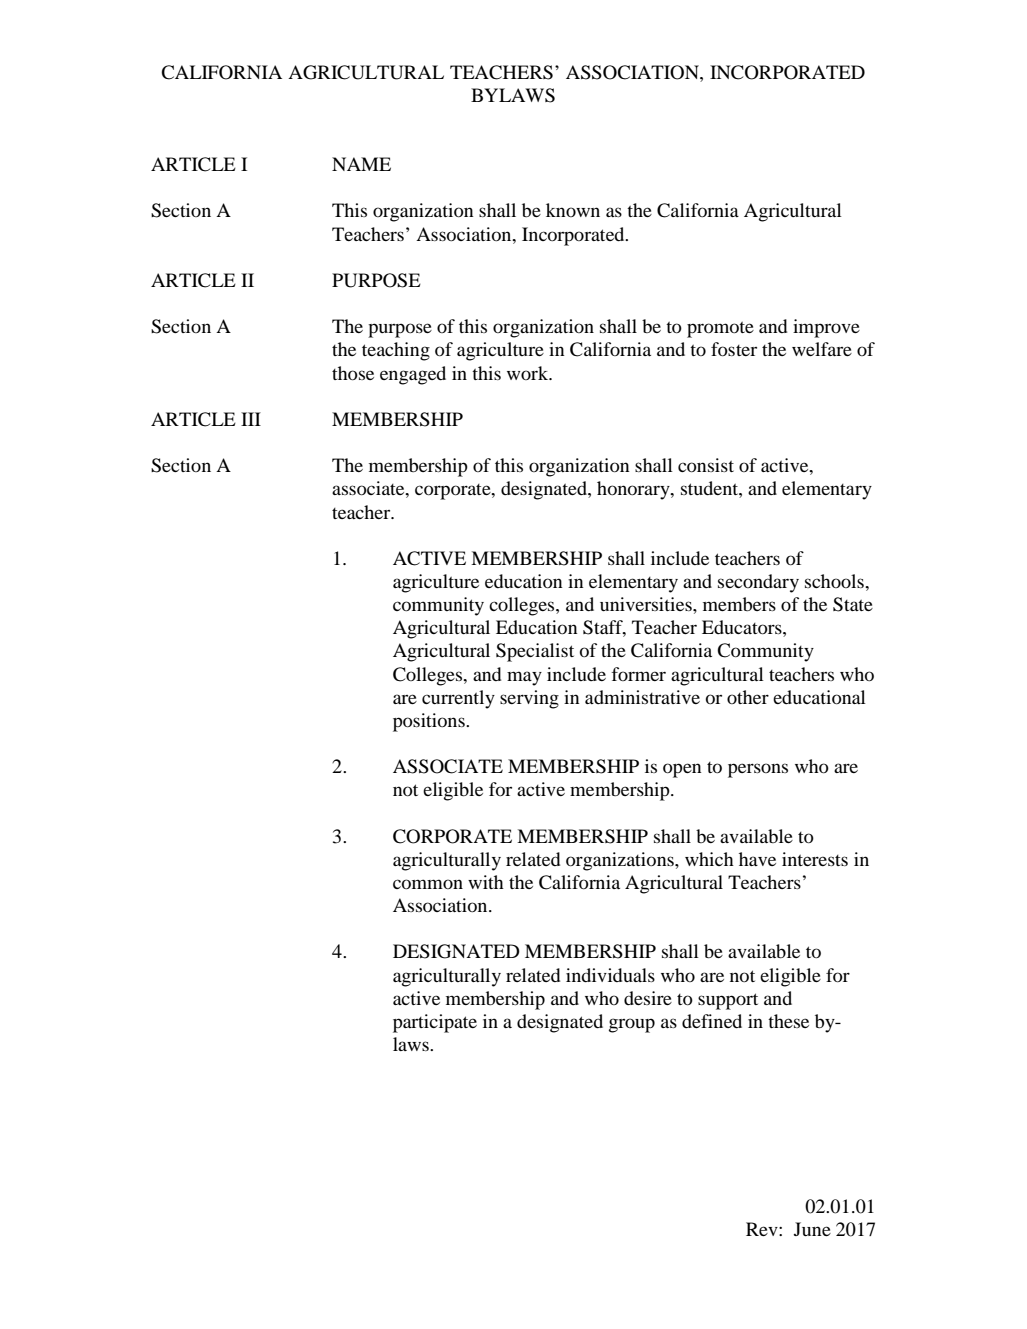  I want to click on work, so click(529, 373).
